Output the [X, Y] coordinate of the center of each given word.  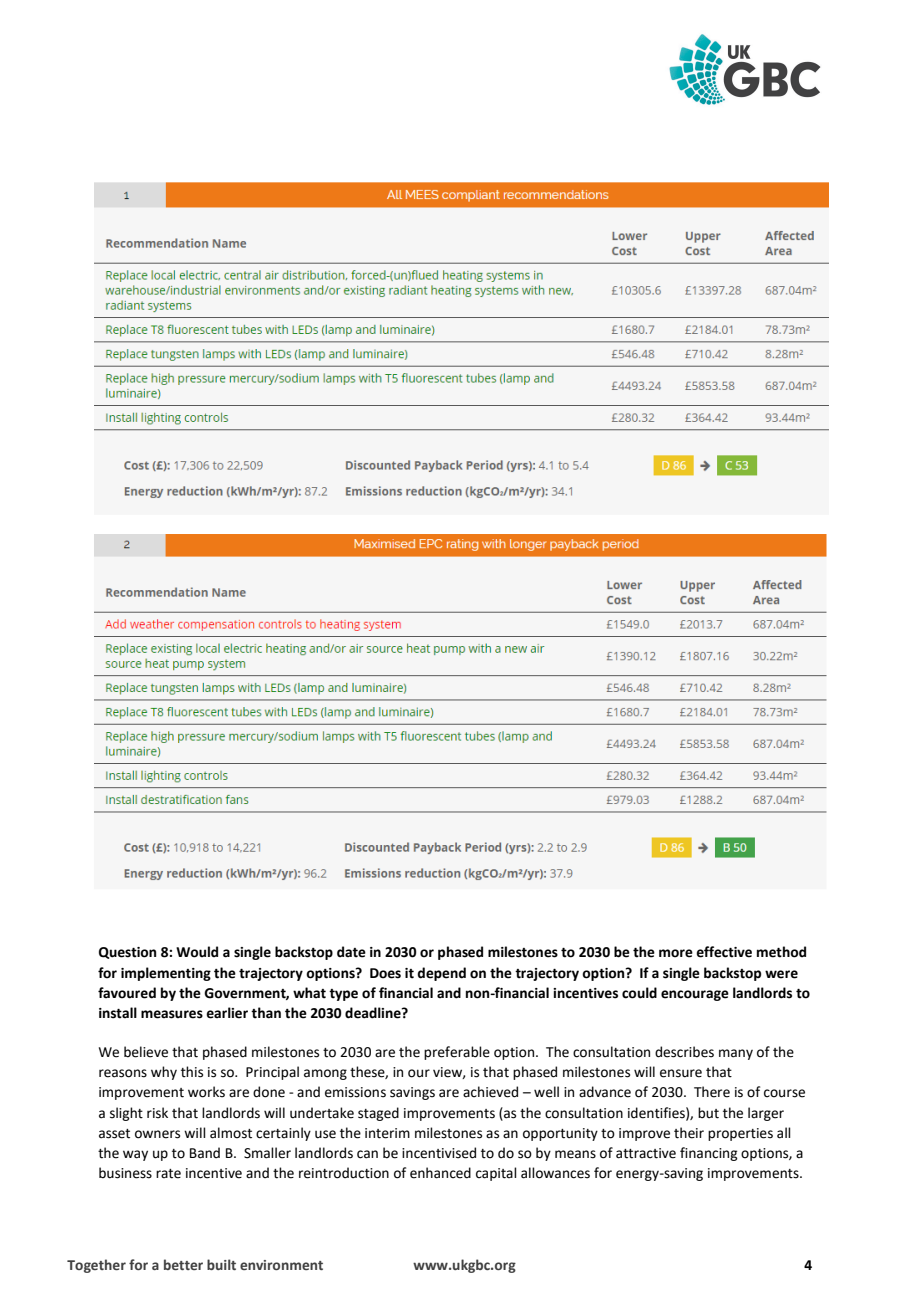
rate [168, 1174]
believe [146, 1052]
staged [378, 1114]
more [676, 953]
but [708, 1113]
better [183, 1264]
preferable [457, 1053]
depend [441, 974]
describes [684, 1052]
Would [197, 952]
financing [709, 1154]
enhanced [440, 1173]
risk [157, 1113]
